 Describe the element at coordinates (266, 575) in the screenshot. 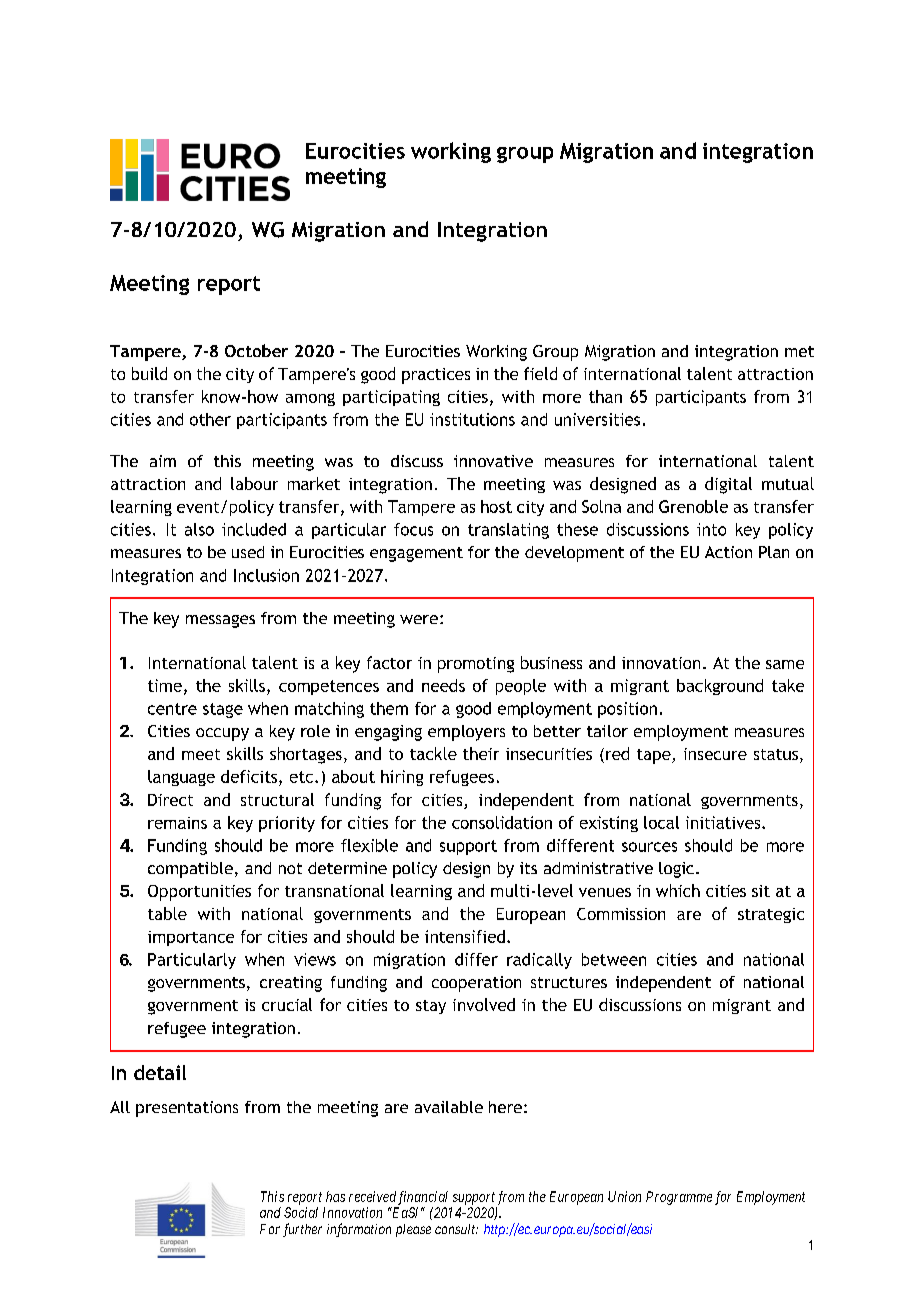

I see `Inclusion` at that location.
